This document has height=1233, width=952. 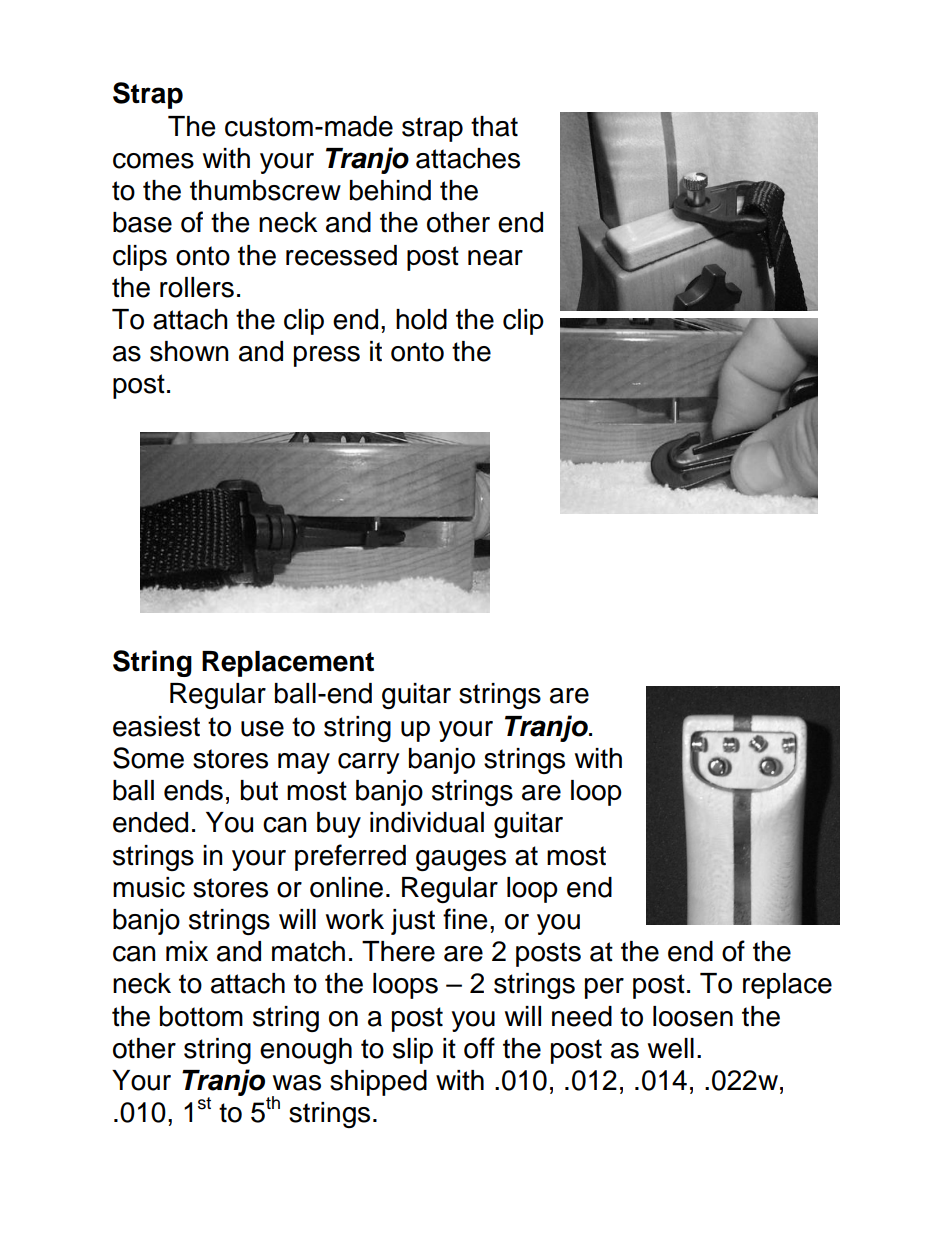 I want to click on shown, so click(x=189, y=351).
